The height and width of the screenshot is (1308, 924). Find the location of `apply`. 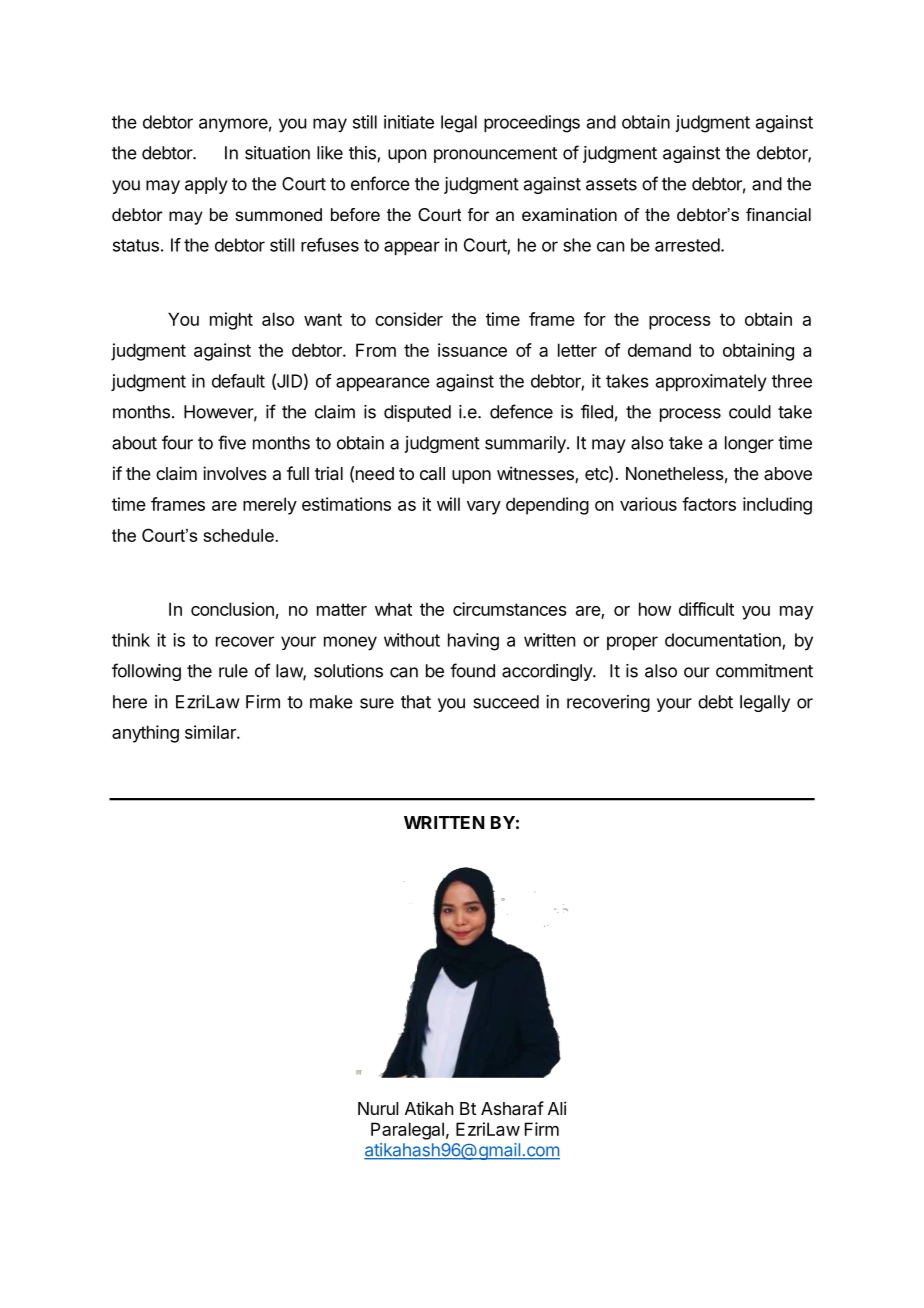

apply is located at coordinates (206, 185).
